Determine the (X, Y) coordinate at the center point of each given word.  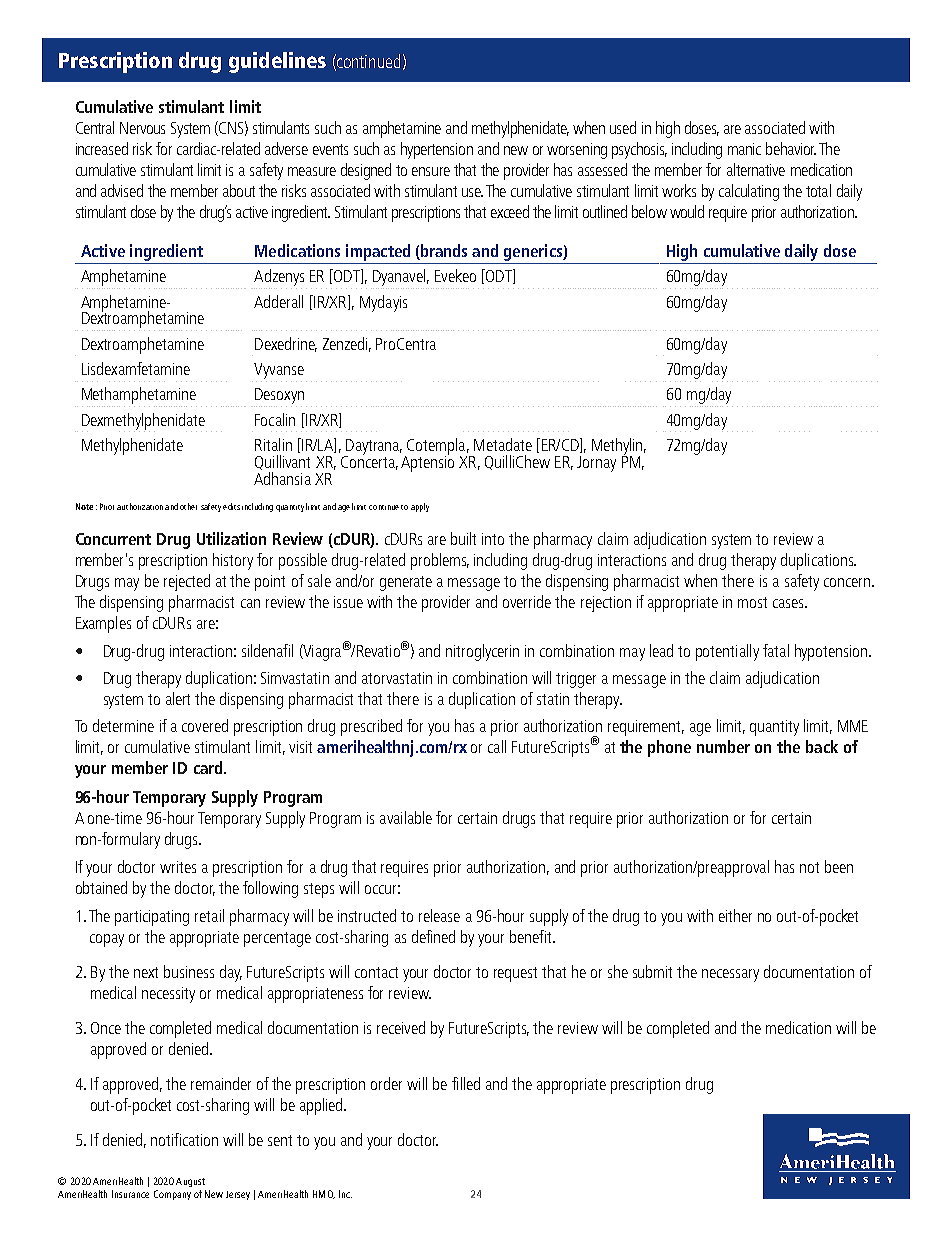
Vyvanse (279, 371)
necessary (730, 975)
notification (184, 1139)
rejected (187, 582)
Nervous (142, 128)
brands (443, 252)
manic (744, 149)
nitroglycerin (482, 652)
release (439, 915)
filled (466, 1083)
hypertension (437, 150)
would (687, 211)
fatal (776, 650)
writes (178, 867)
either (735, 915)
